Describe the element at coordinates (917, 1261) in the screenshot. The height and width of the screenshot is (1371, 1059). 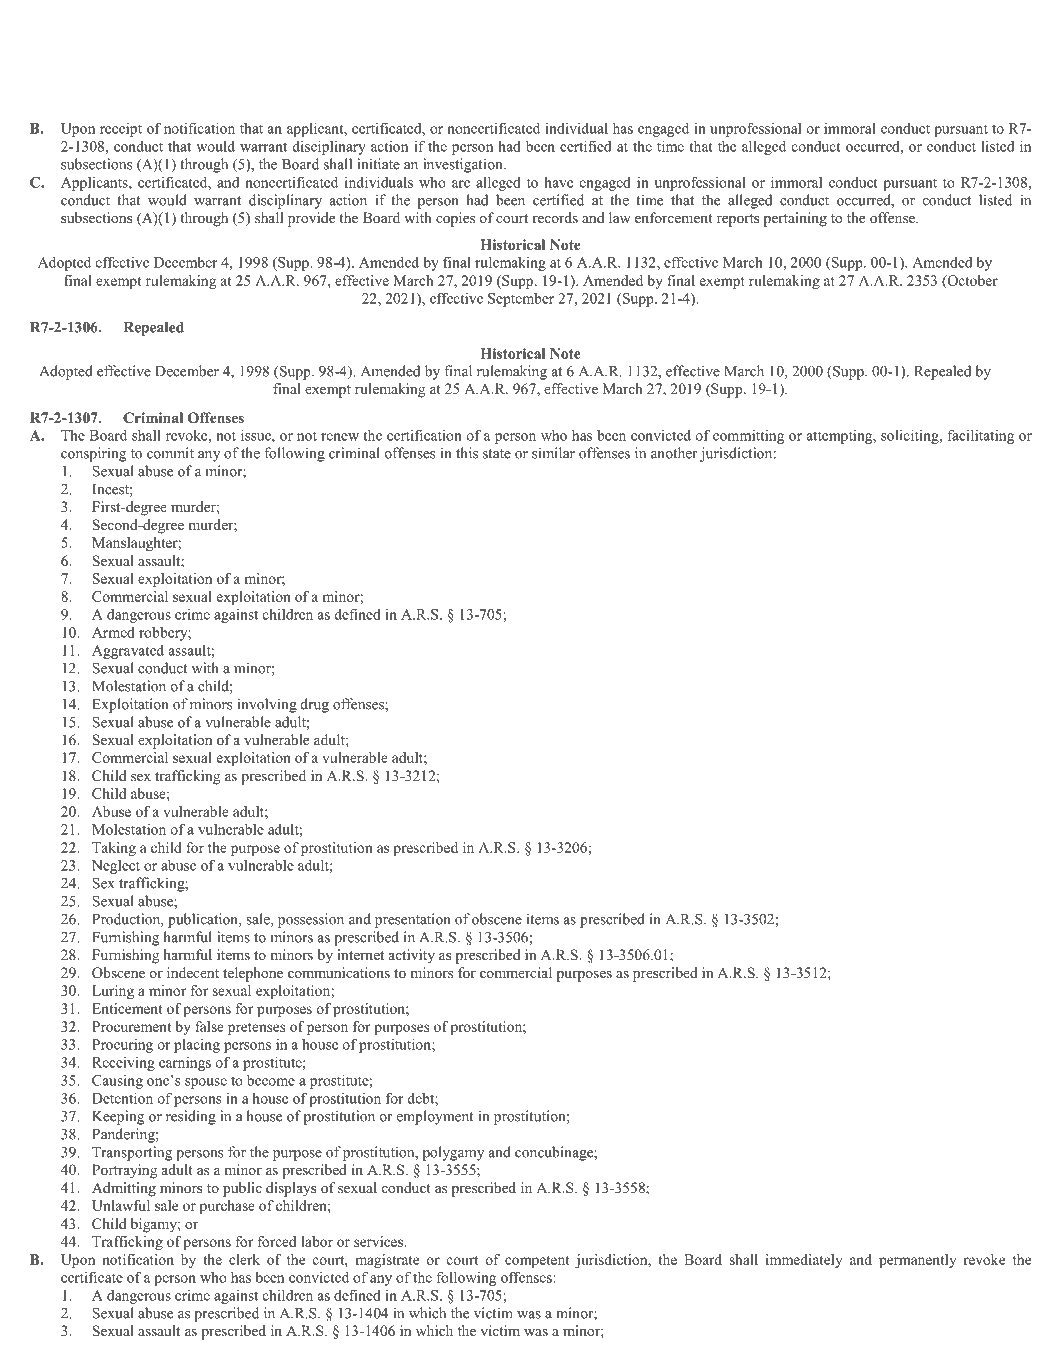
I see `permanently` at that location.
